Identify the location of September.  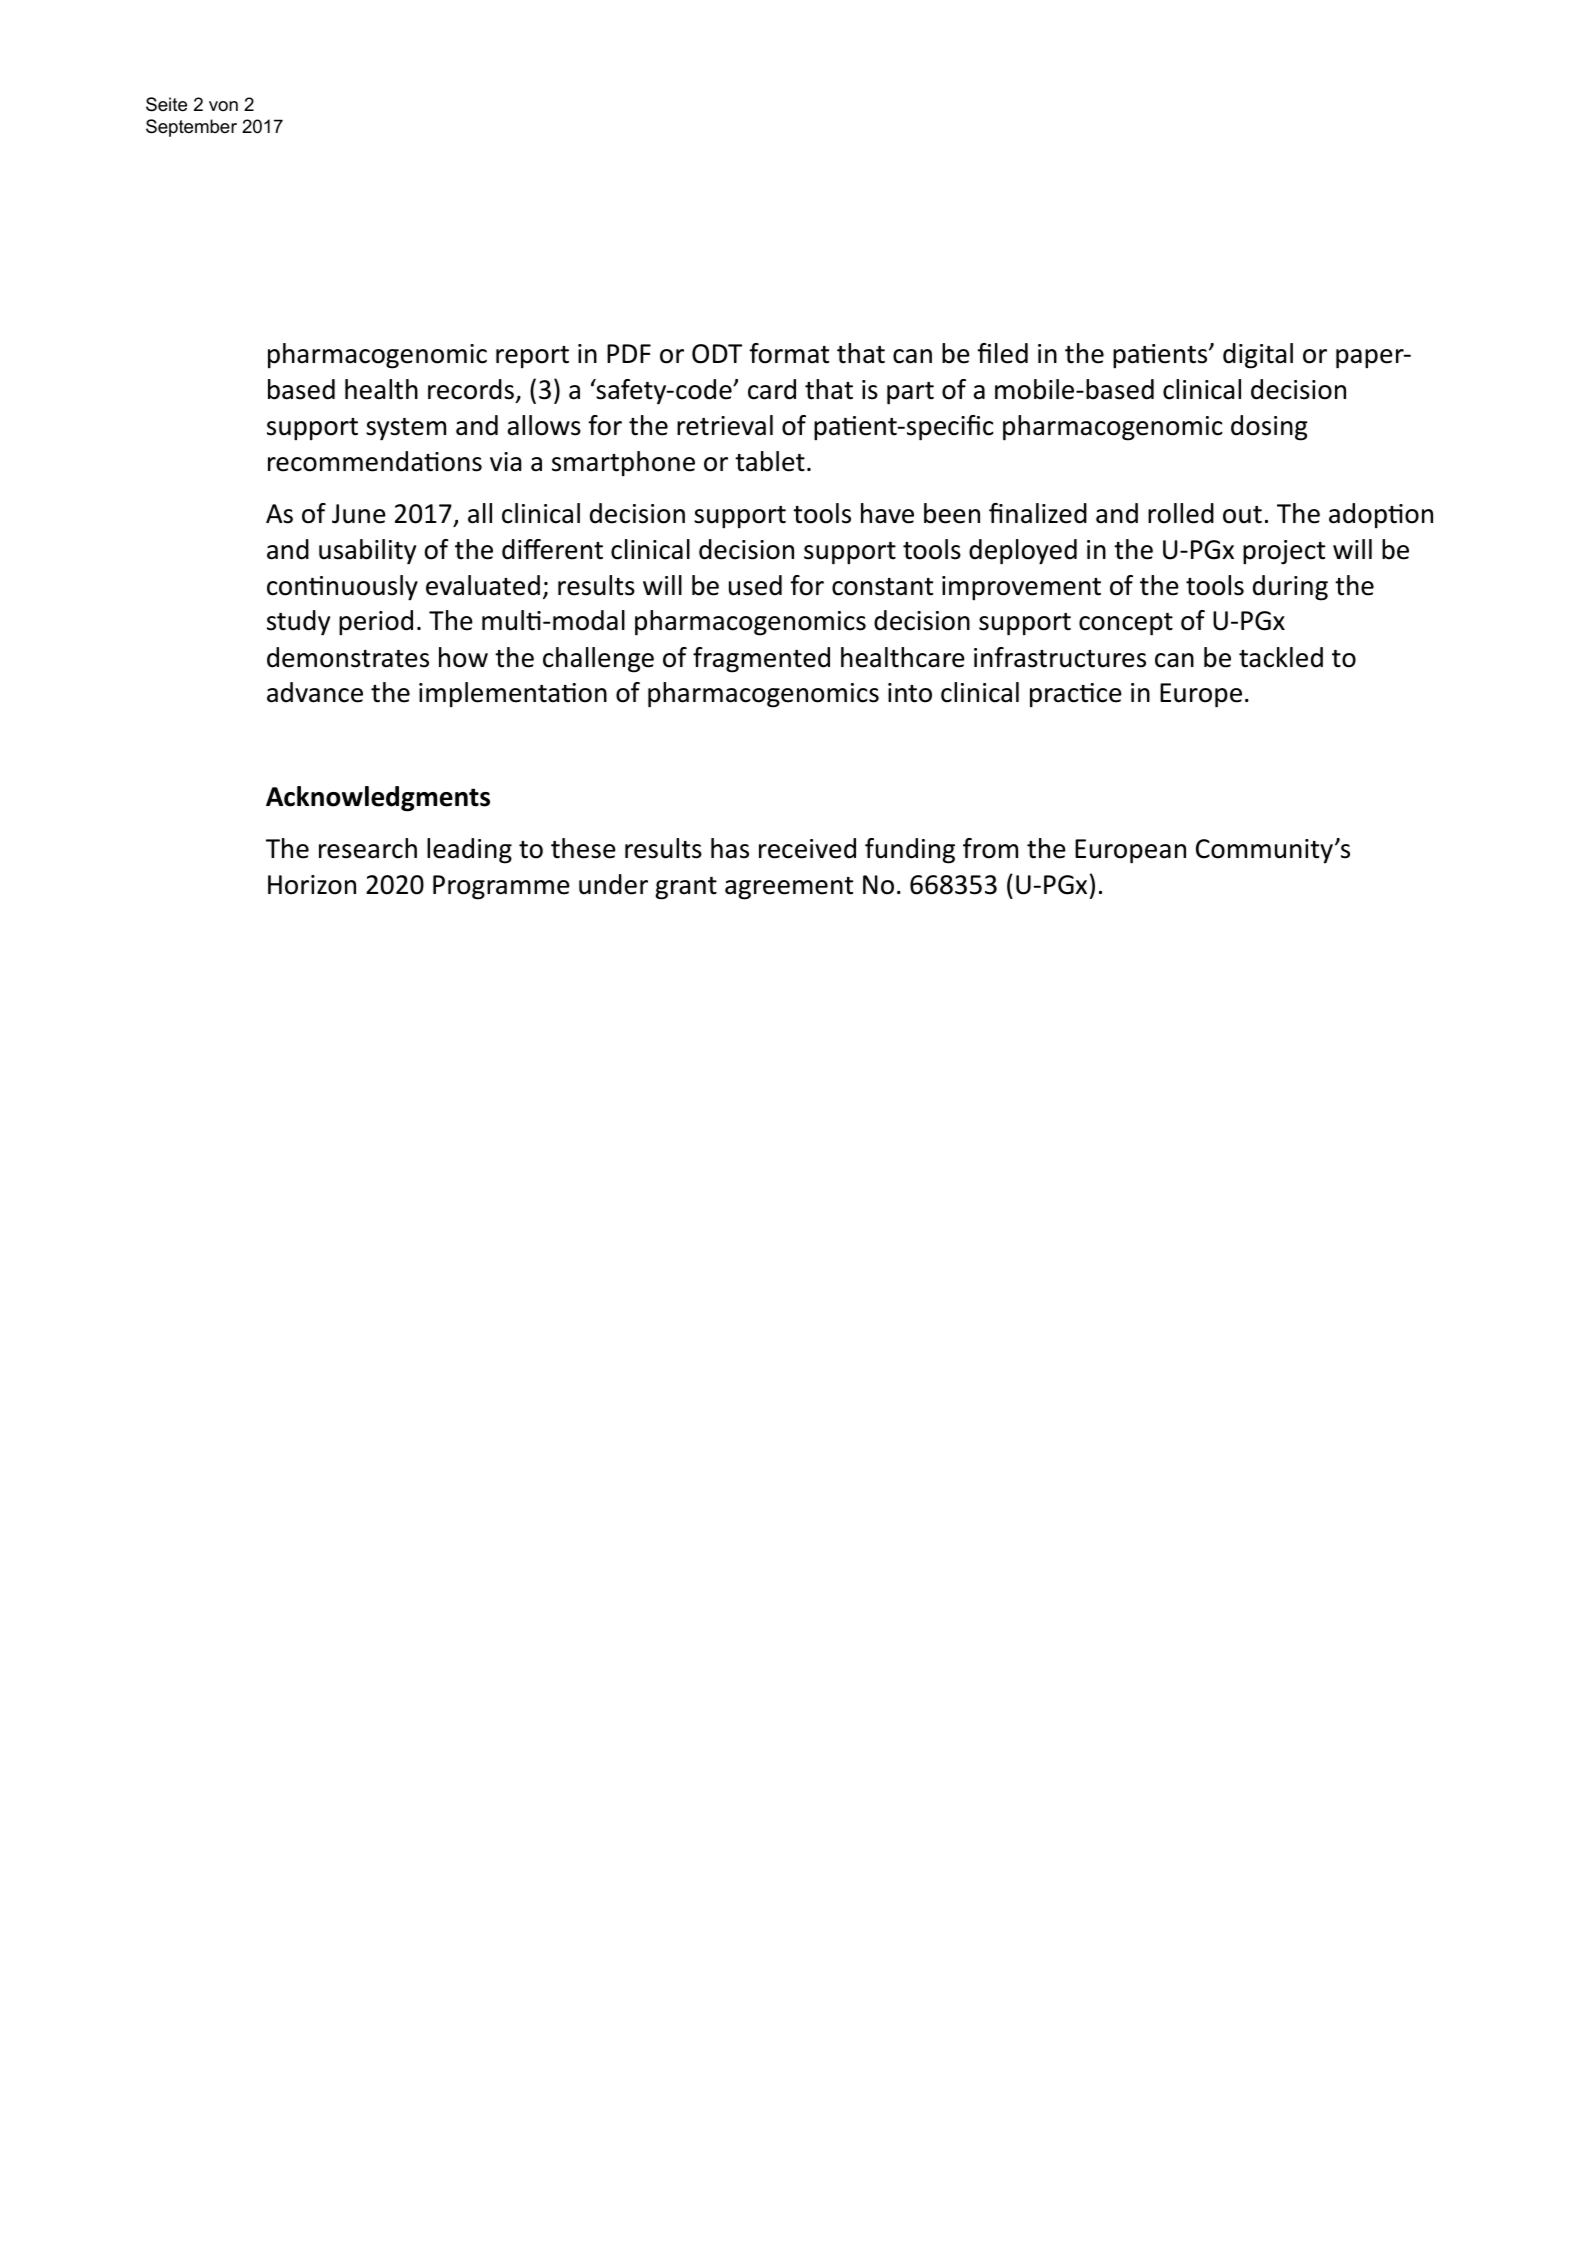
(191, 128).
